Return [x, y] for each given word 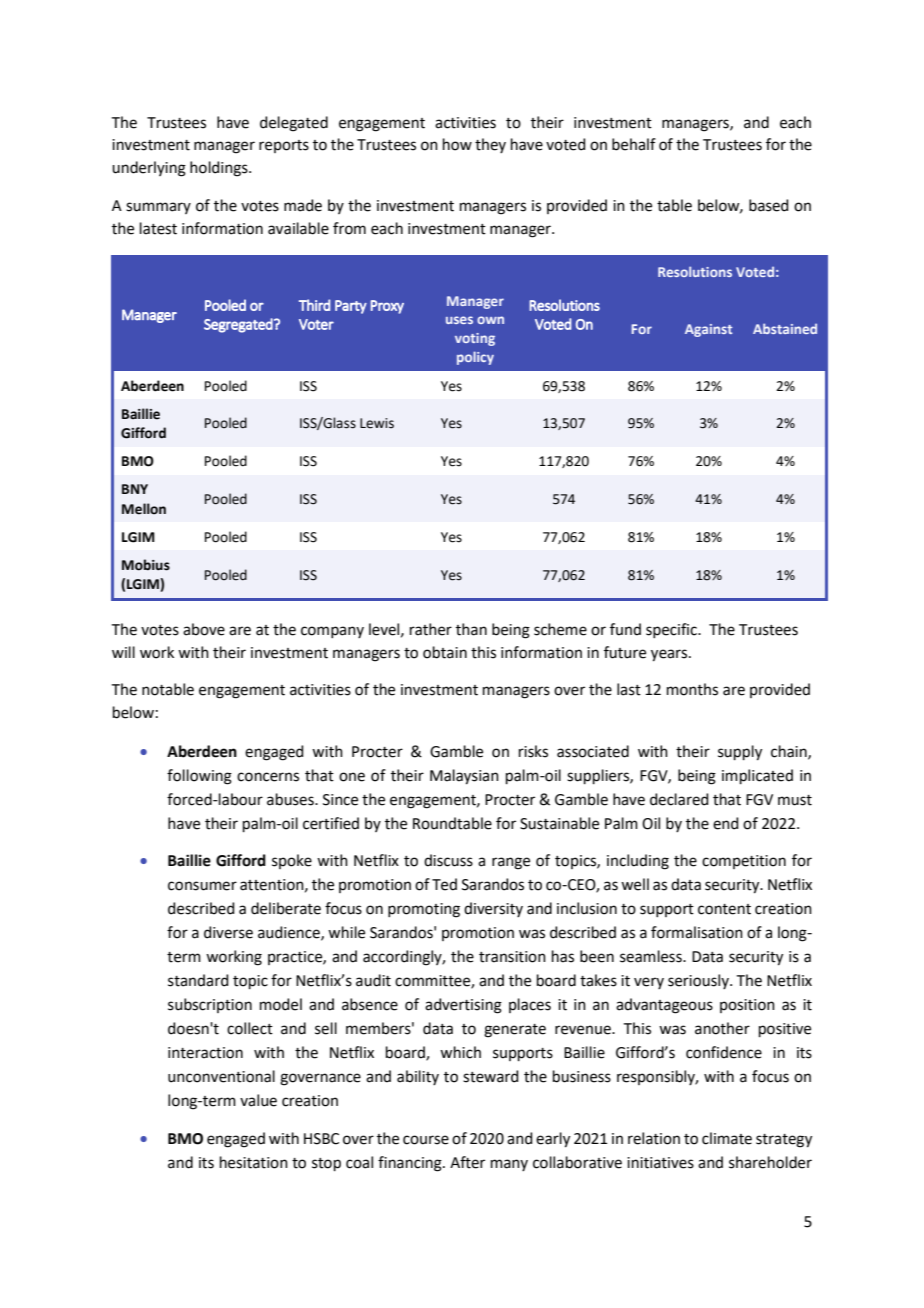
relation [654, 1138]
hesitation [254, 1162]
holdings [220, 169]
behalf [634, 144]
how [457, 144]
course [426, 1140]
